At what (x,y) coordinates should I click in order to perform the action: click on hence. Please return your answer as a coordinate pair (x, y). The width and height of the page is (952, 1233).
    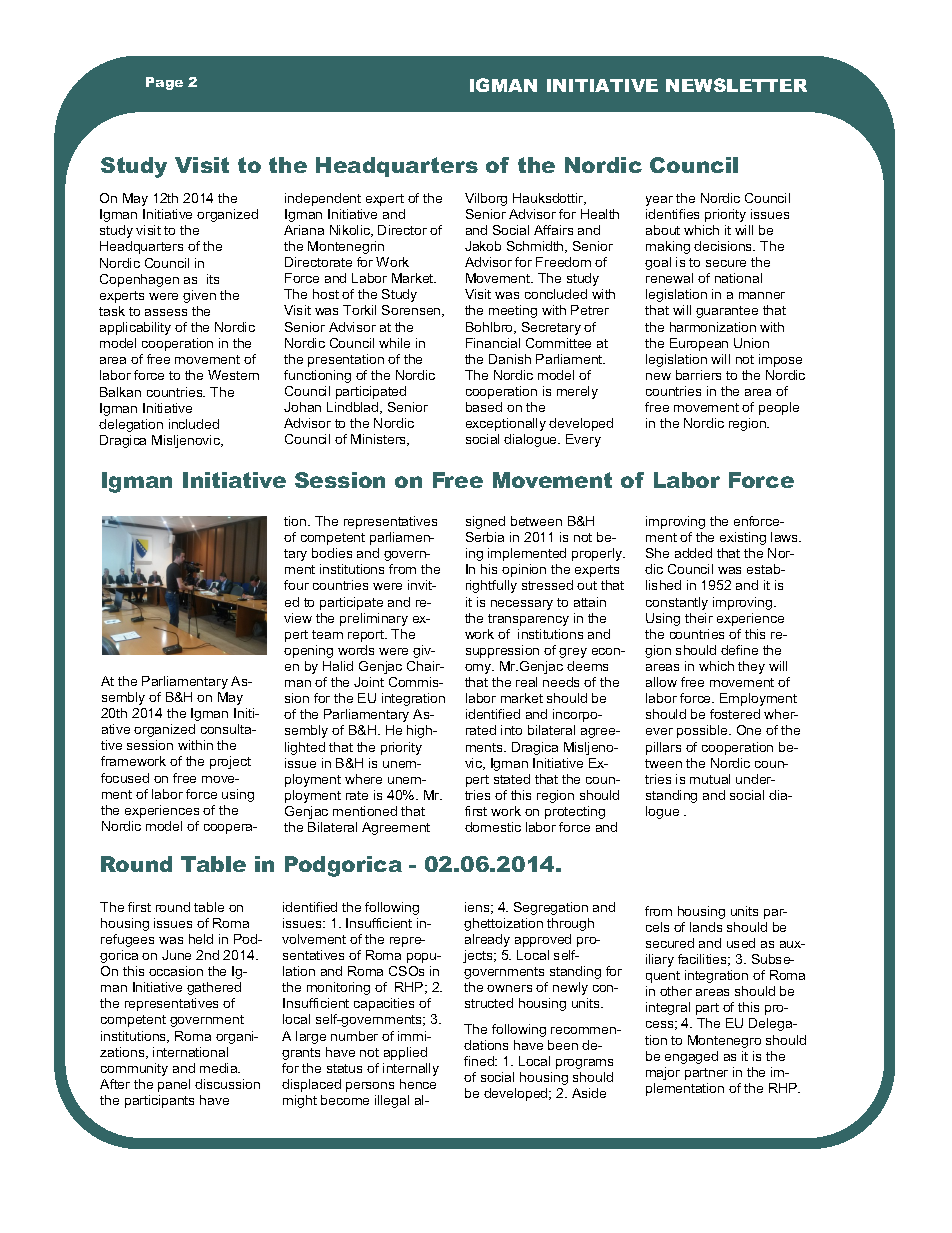
    Looking at the image, I should click on (418, 1084).
